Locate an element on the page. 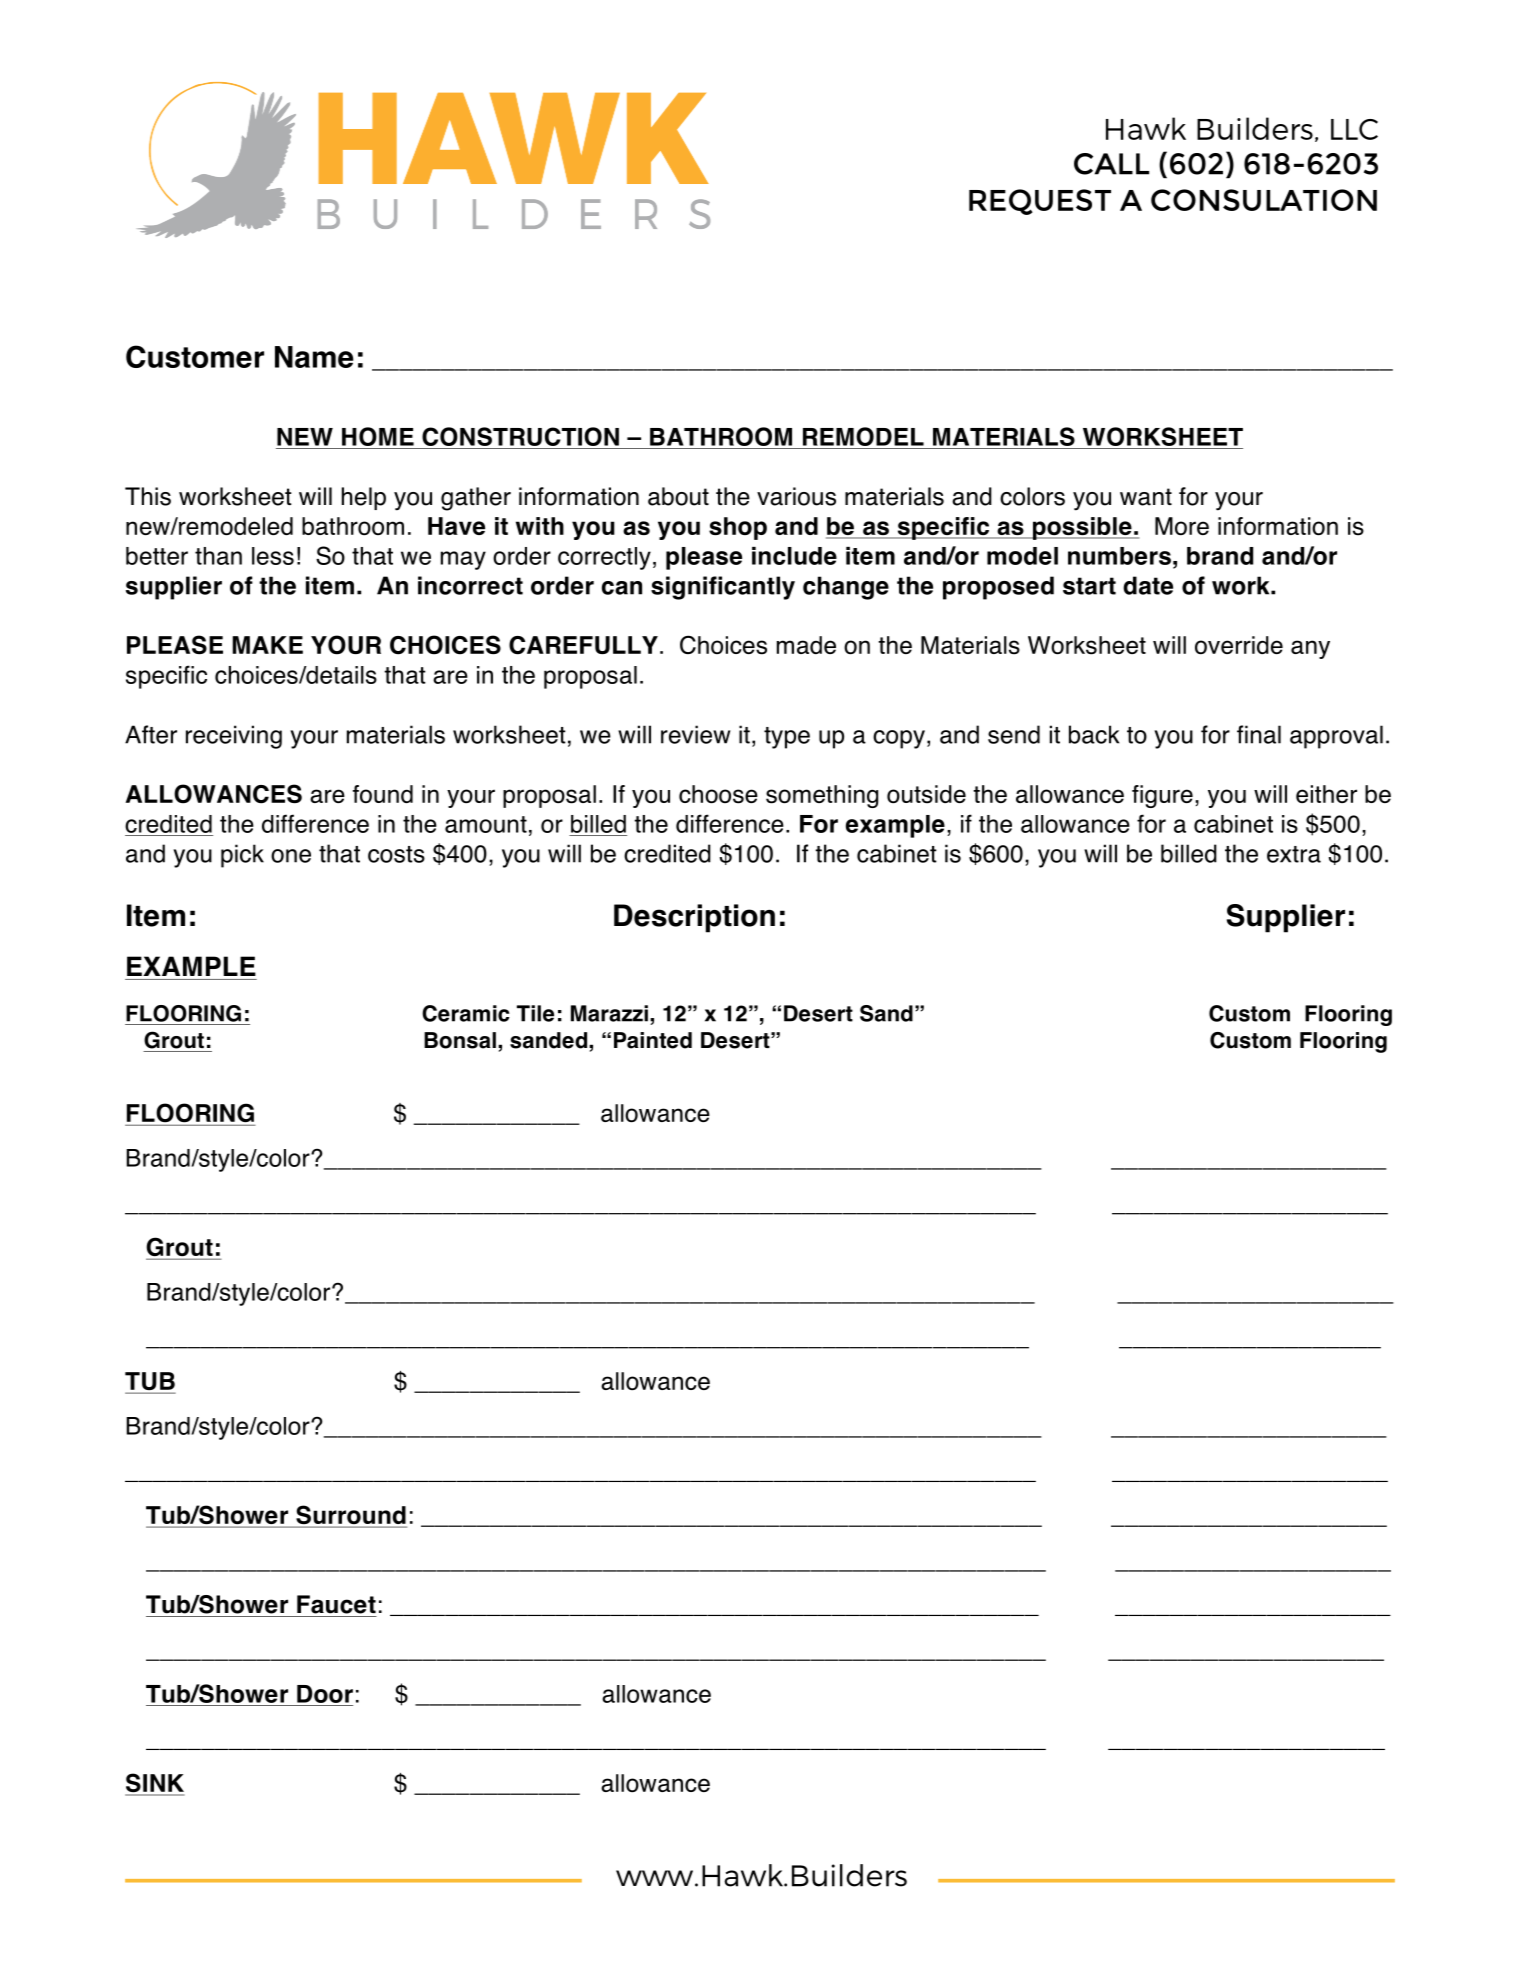 This document has height=1965, width=1519. REQUEST is located at coordinates (1040, 202).
